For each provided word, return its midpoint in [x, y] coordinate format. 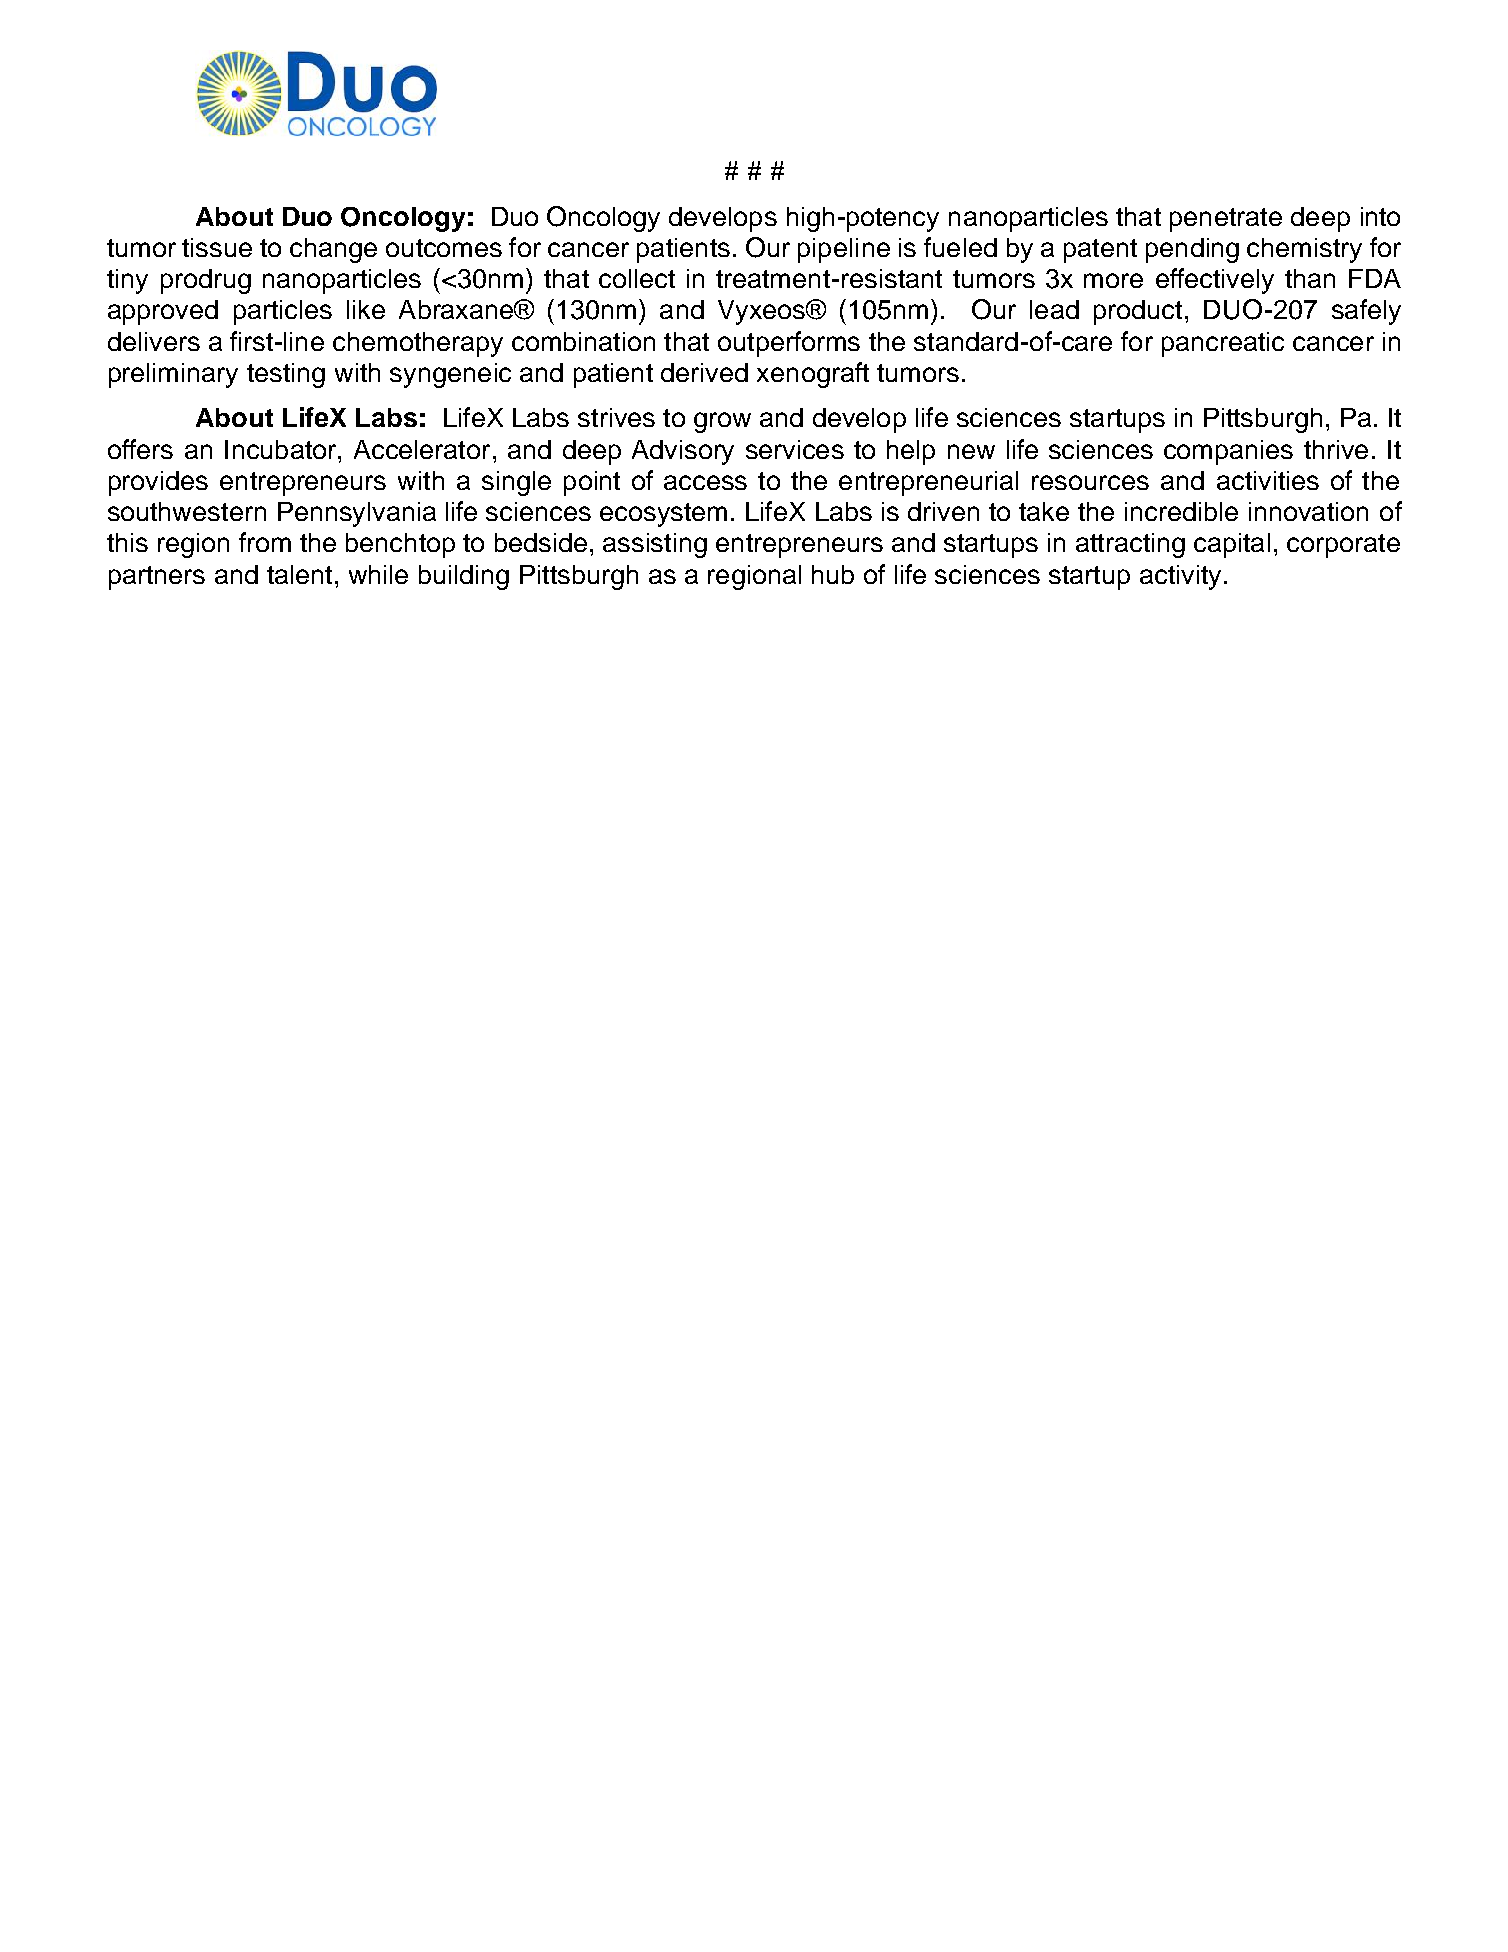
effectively [1215, 281]
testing [286, 375]
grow [722, 422]
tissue [217, 247]
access [705, 482]
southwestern [187, 511]
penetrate [1226, 220]
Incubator [282, 449]
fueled [960, 247]
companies [1228, 452]
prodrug [206, 281]
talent [299, 574]
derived [704, 372]
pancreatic [1223, 344]
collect [637, 278]
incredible [1181, 511]
